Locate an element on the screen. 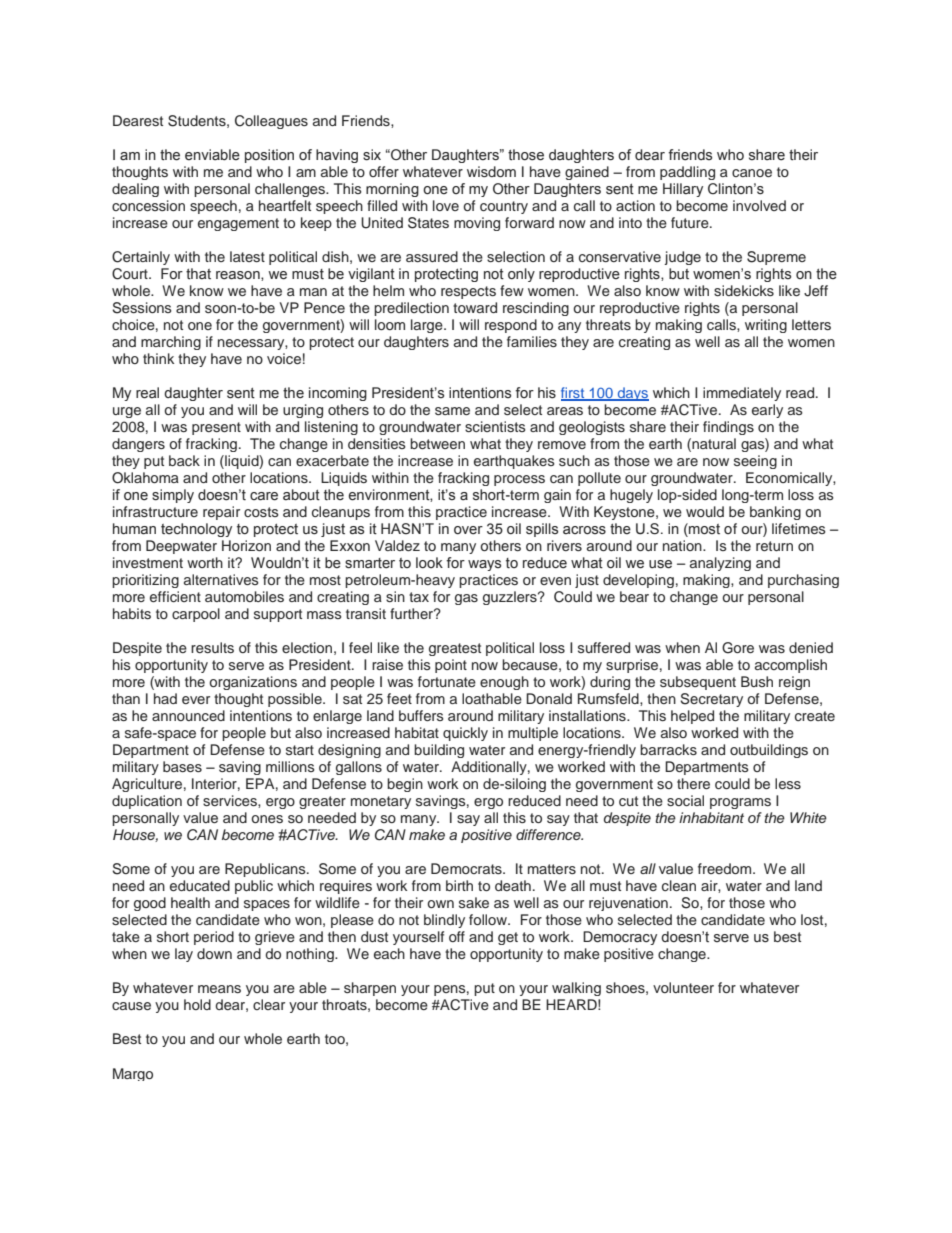 Image resolution: width=952 pixels, height=1233 pixels. immediately is located at coordinates (742, 394).
